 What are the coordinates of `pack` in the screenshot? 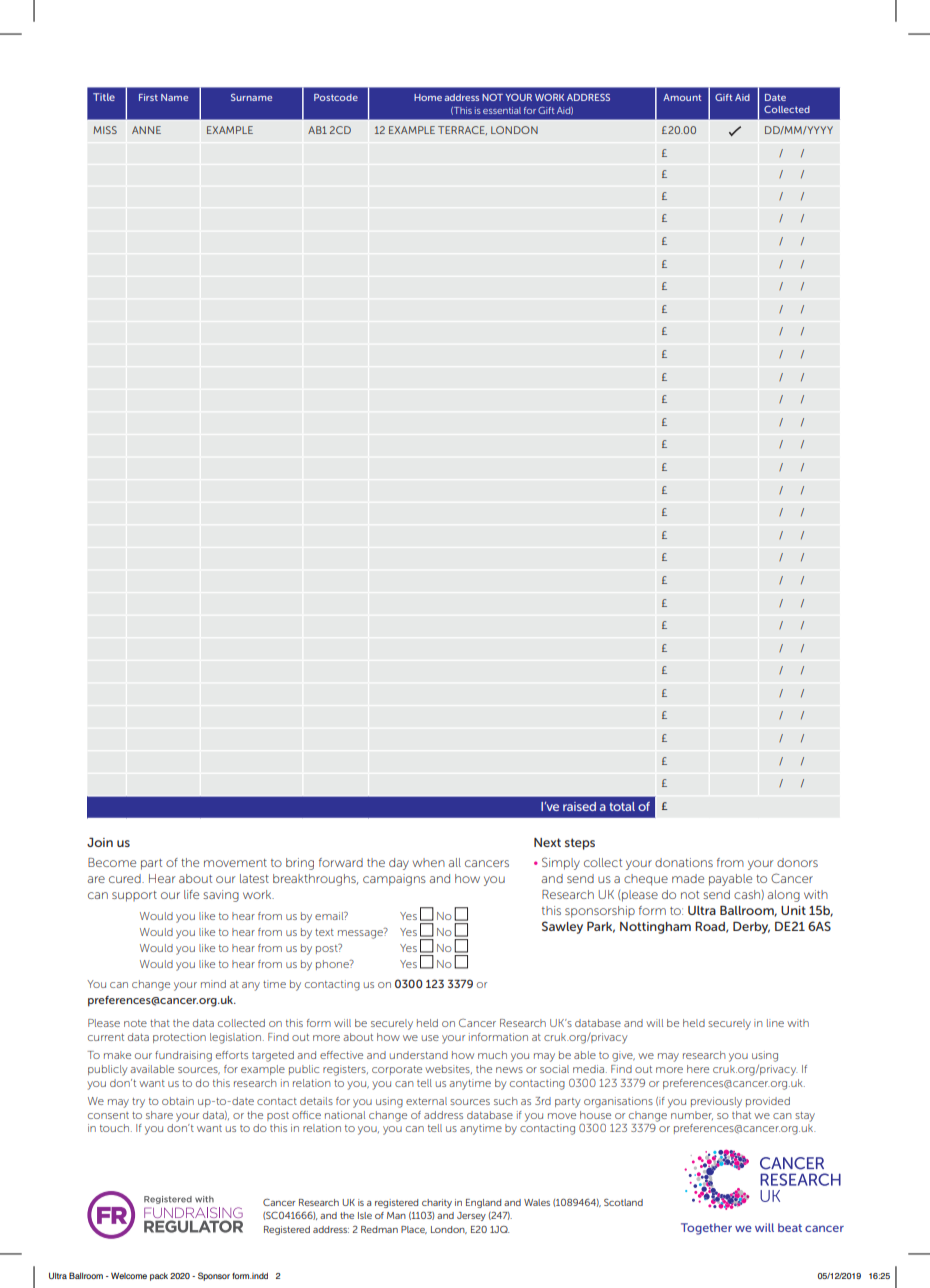 It's located at (159, 1277).
